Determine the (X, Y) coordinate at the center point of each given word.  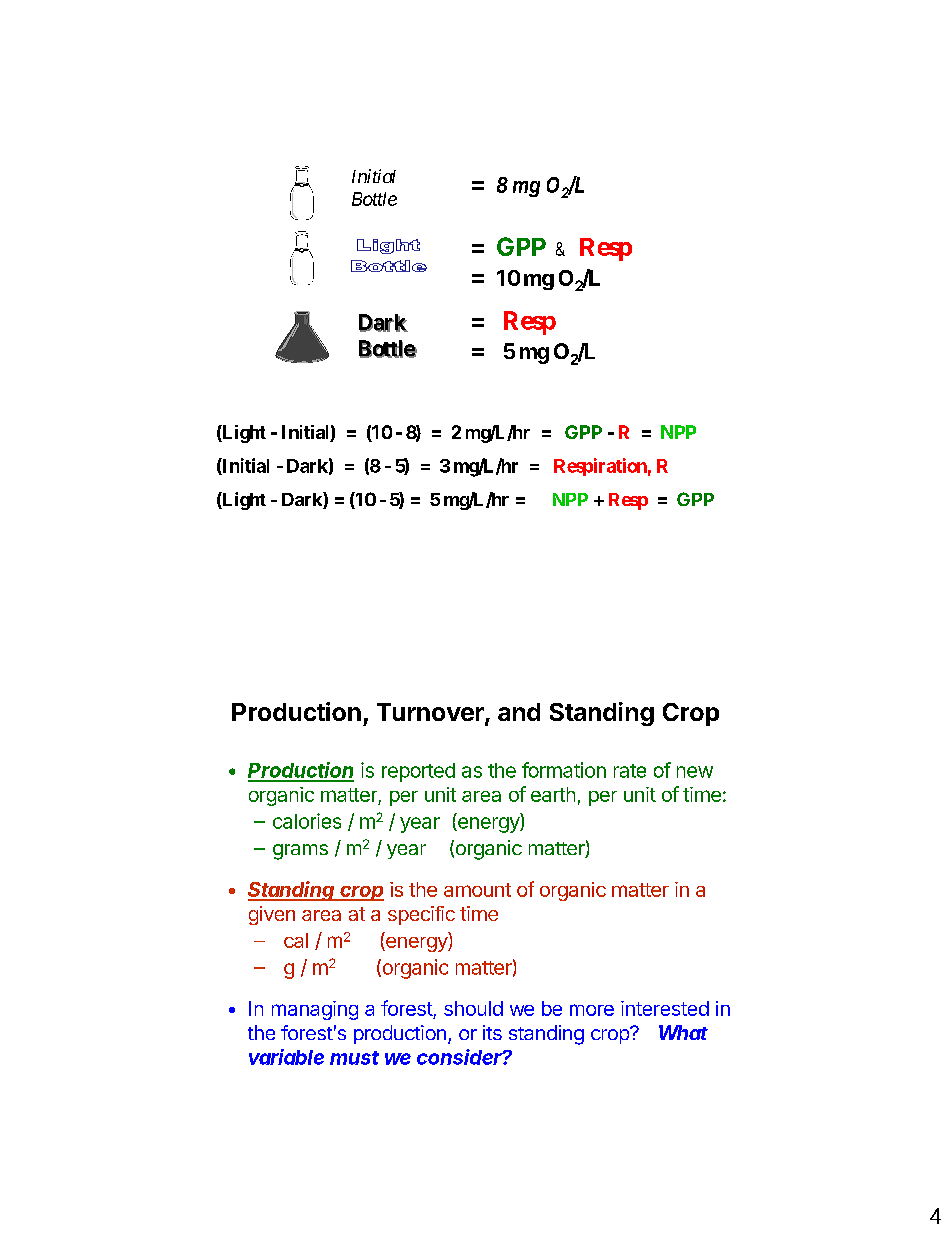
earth (553, 794)
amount (477, 890)
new (695, 772)
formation (564, 770)
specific (421, 915)
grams (300, 852)
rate (630, 771)
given (272, 915)
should (473, 1008)
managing (315, 1010)
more (592, 1010)
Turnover (431, 713)
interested (665, 1008)
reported (418, 772)
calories (307, 821)
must (354, 1058)
